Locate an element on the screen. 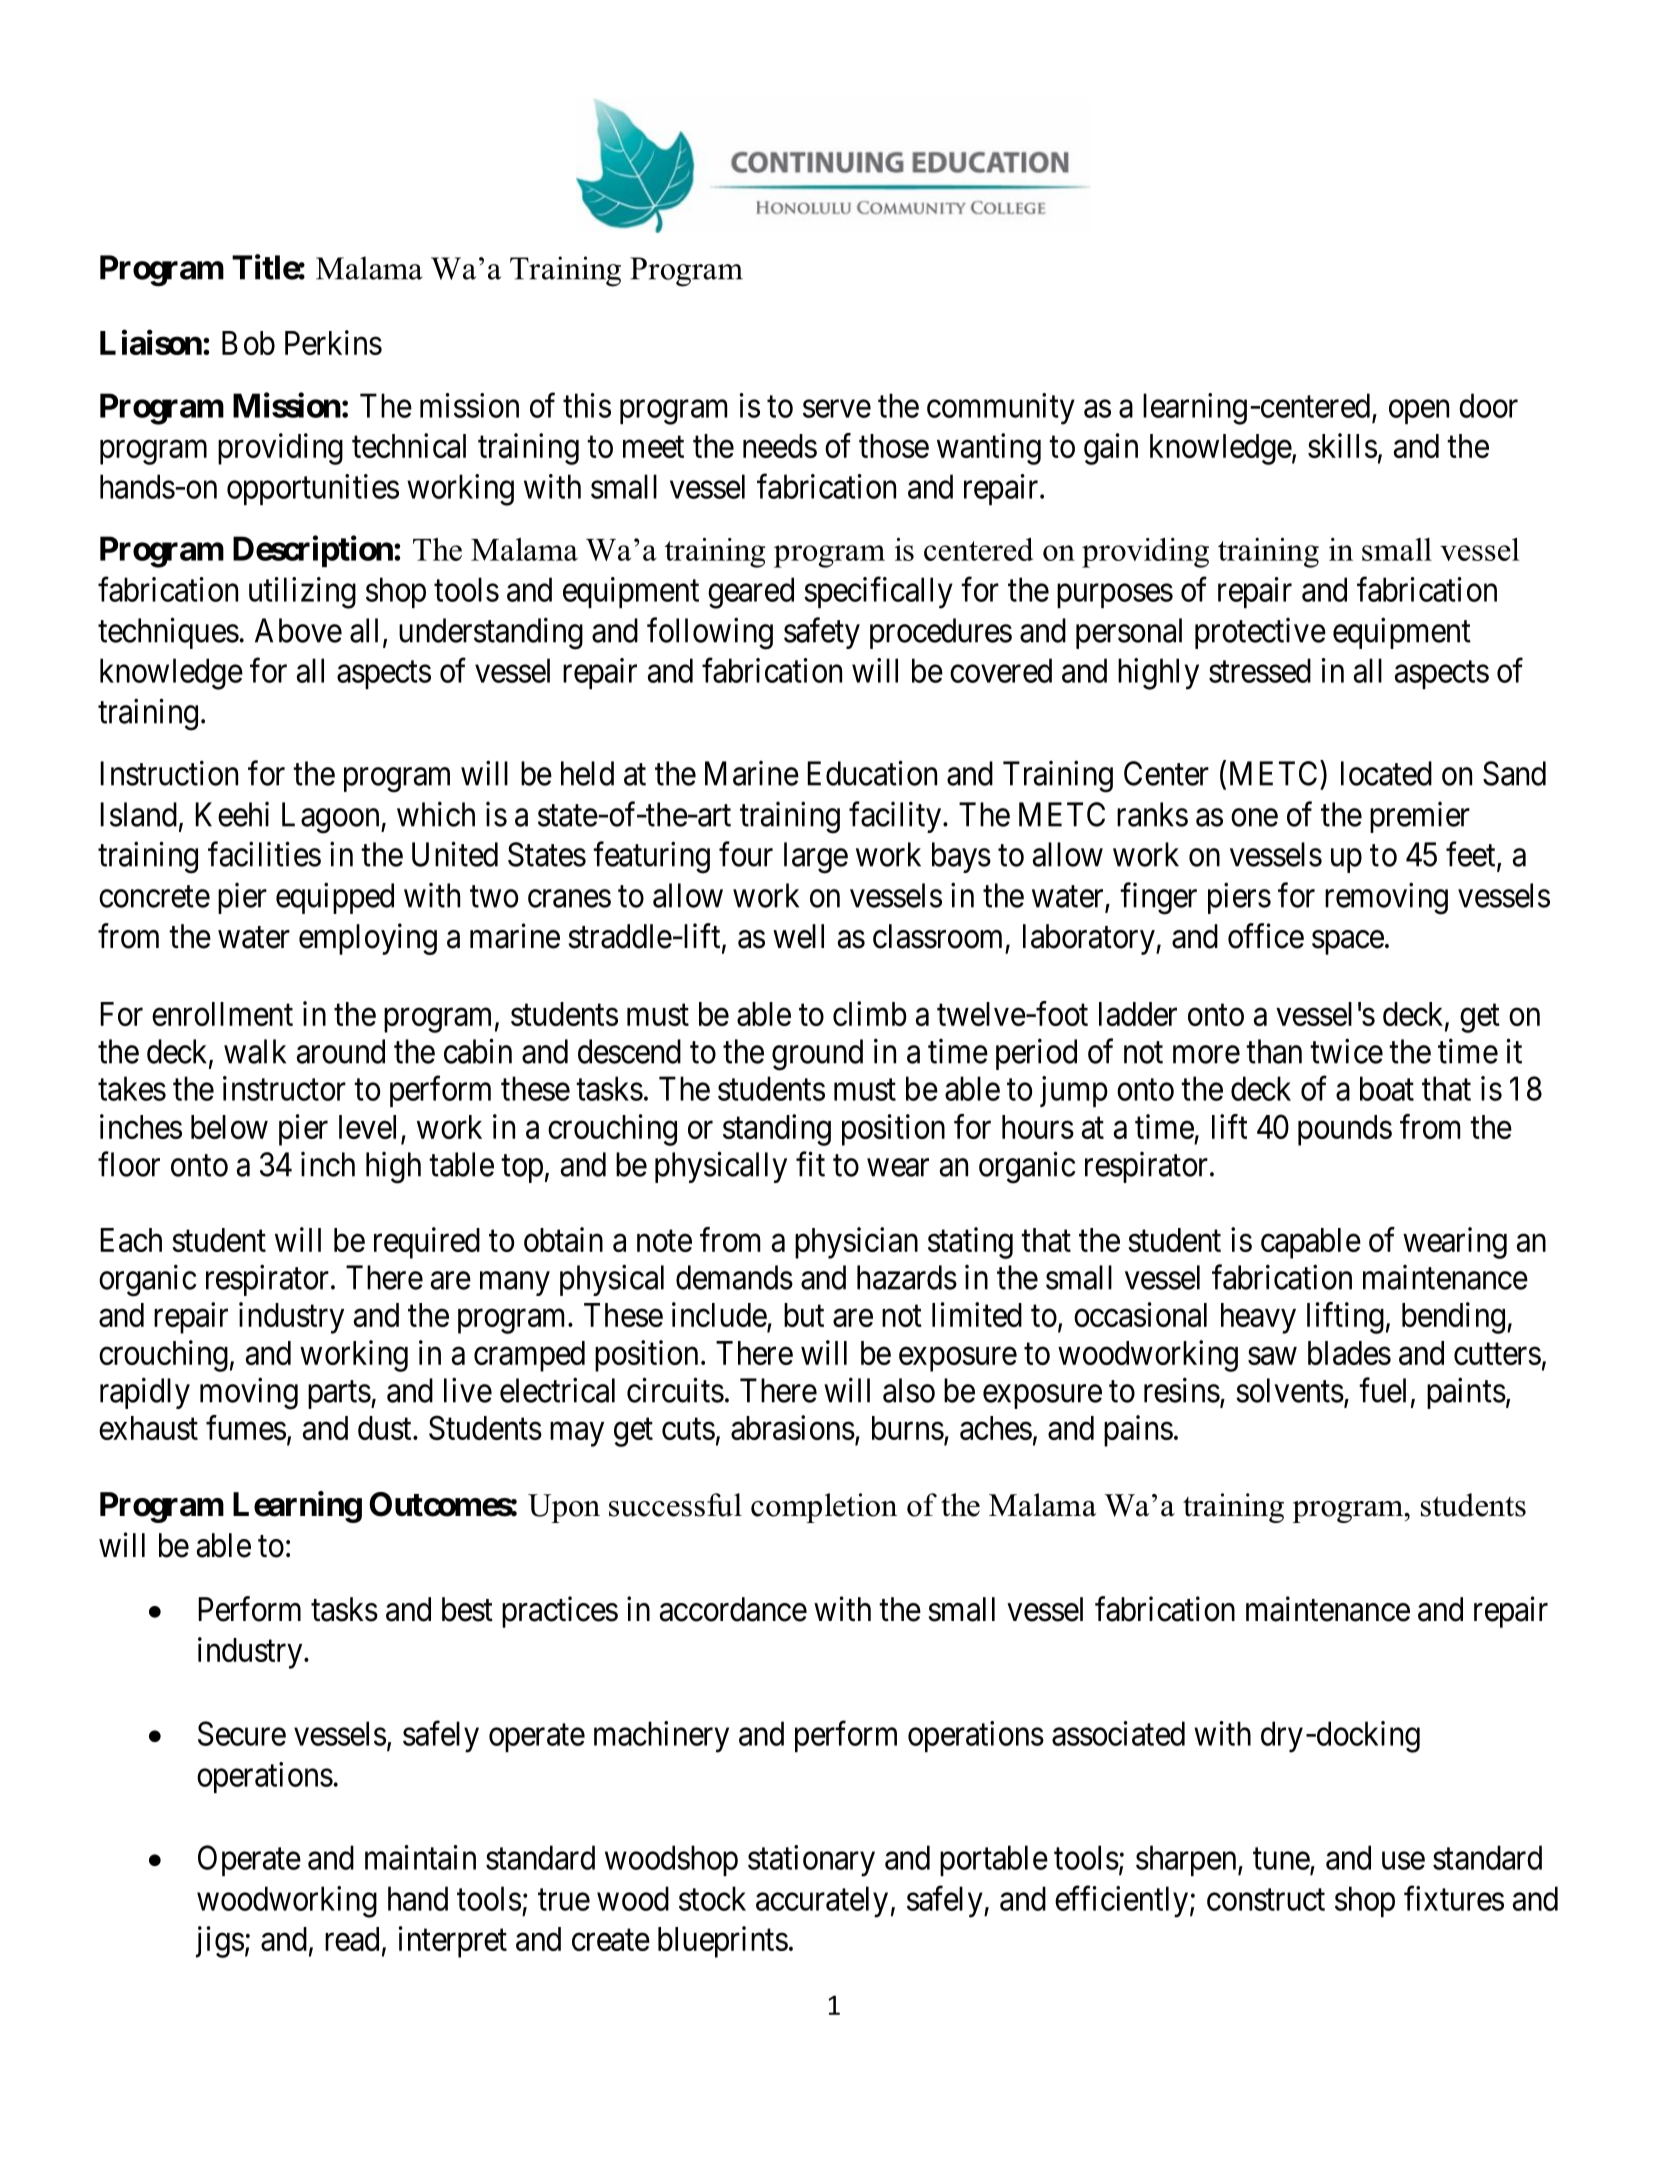 Image resolution: width=1667 pixels, height=2157 pixels. large is located at coordinates (816, 858).
